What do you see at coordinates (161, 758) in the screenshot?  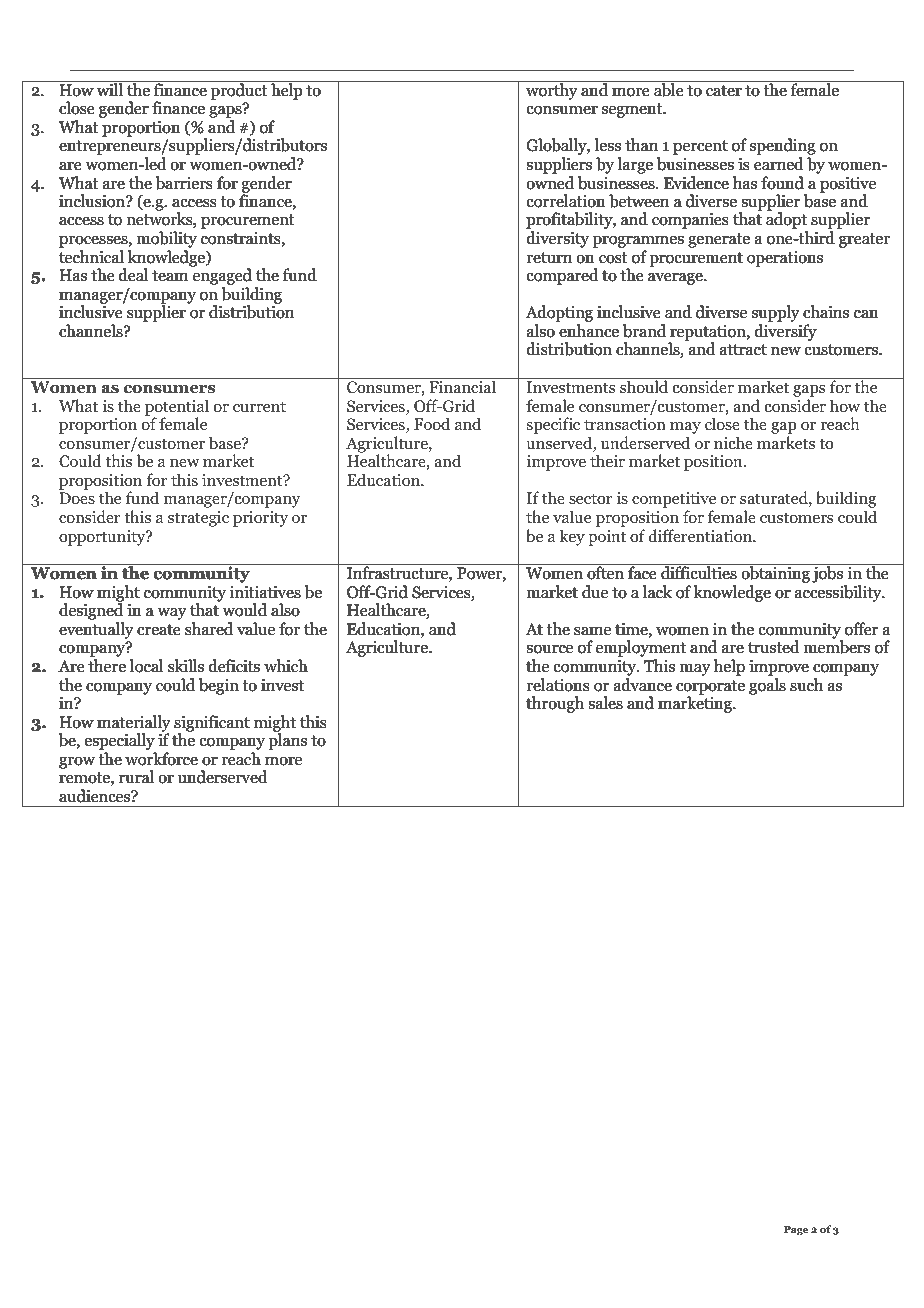 I see `workforce` at bounding box center [161, 758].
